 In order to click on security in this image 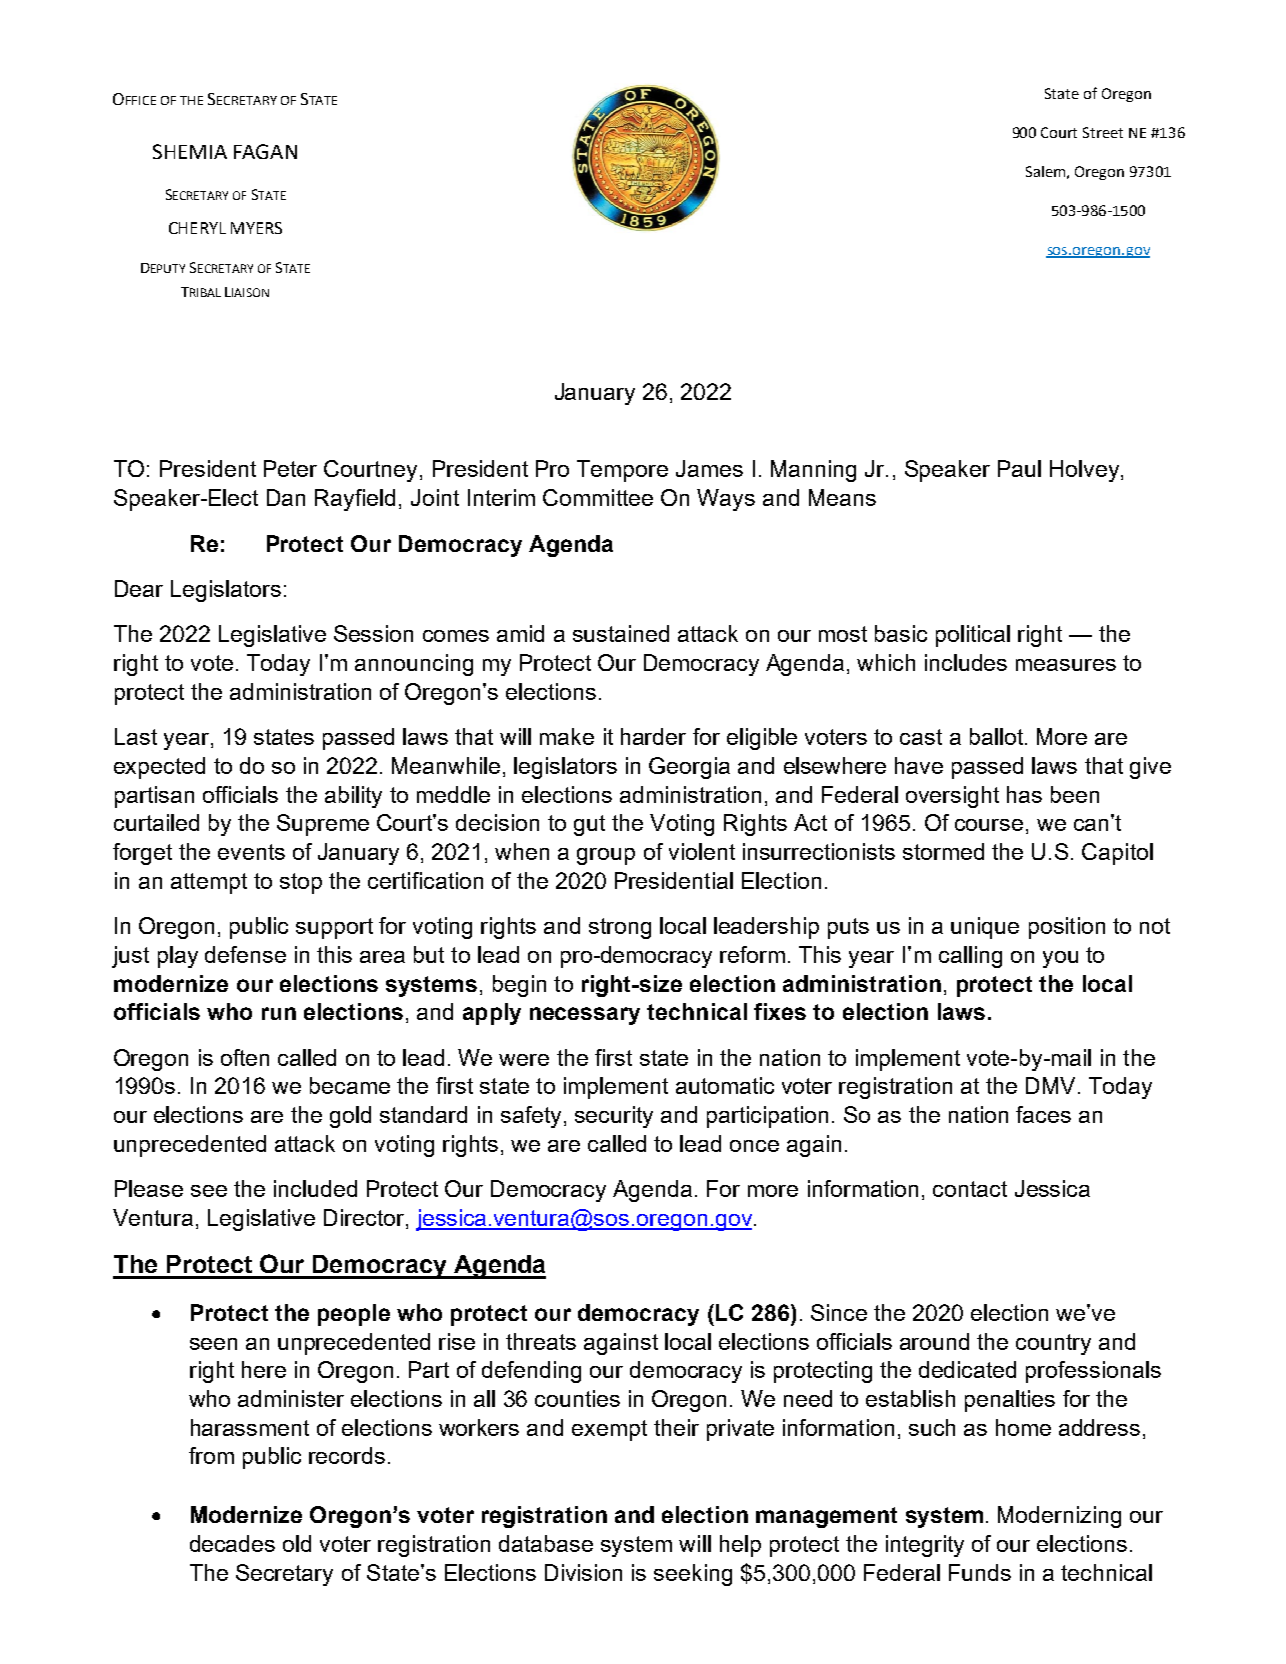, I will do `click(614, 1117)`.
